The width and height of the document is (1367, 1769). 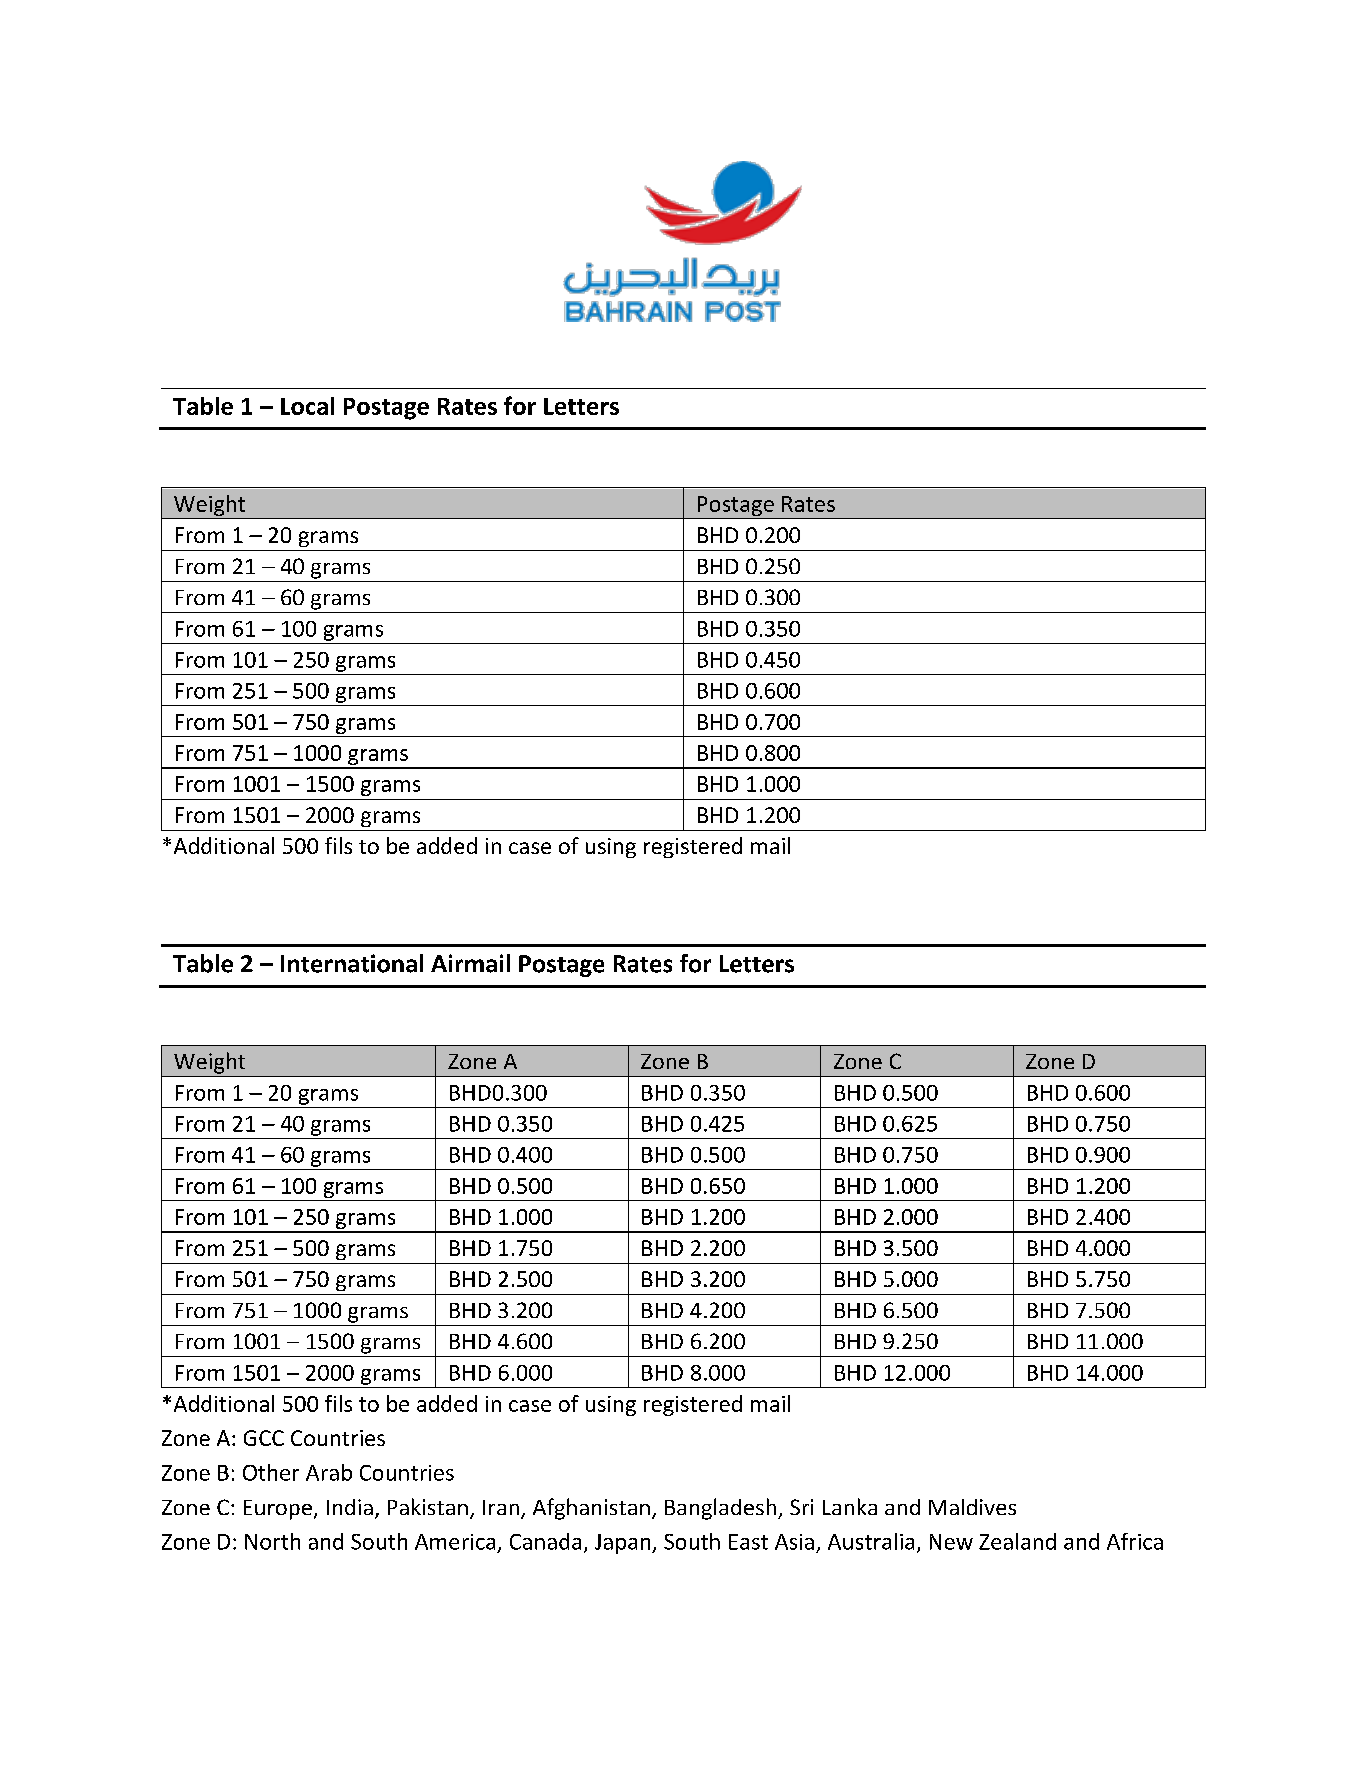 What do you see at coordinates (350, 1507) in the document?
I see `India` at bounding box center [350, 1507].
